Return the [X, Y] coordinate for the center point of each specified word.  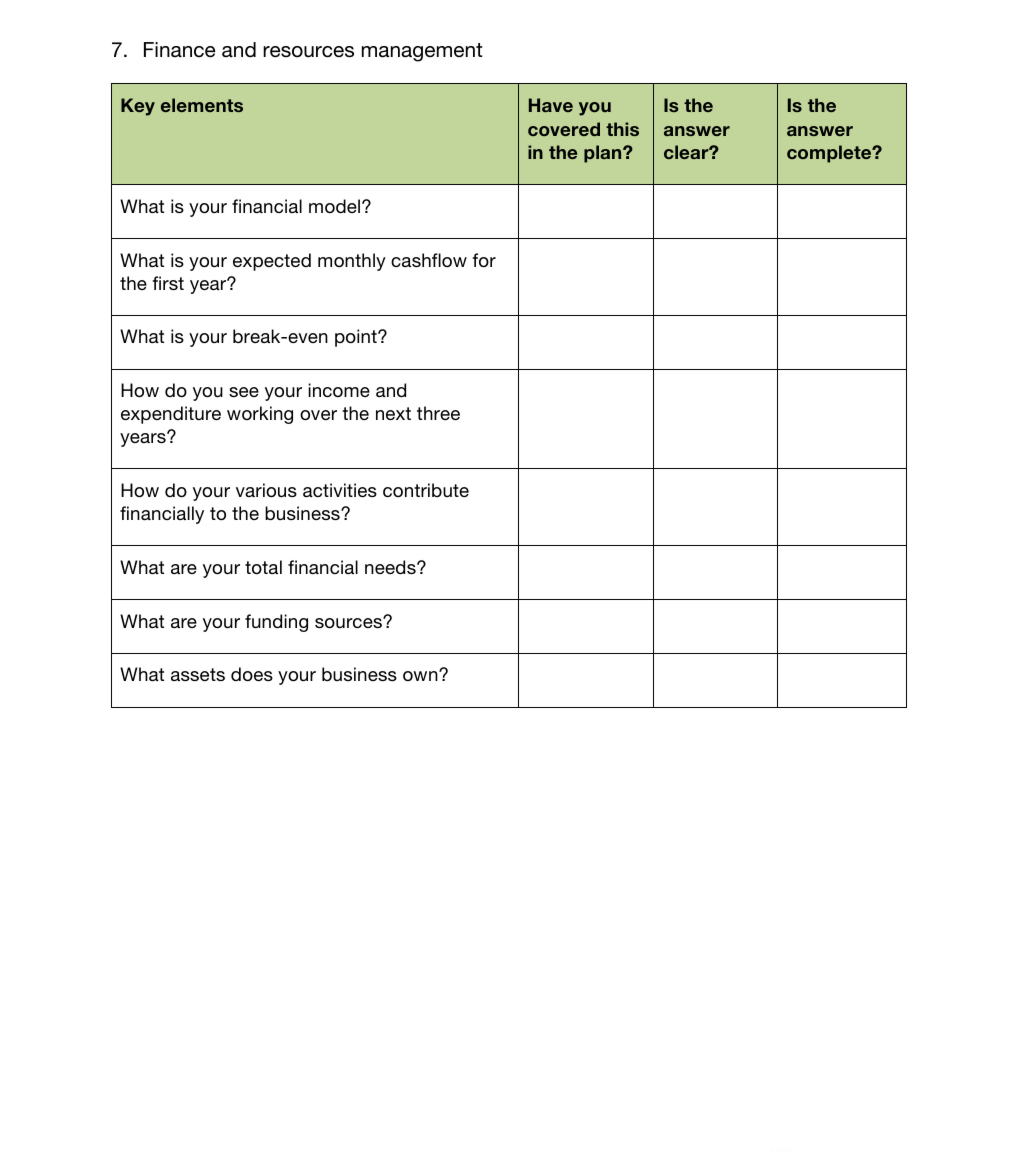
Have [551, 105]
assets [198, 674]
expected [272, 262]
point [357, 338]
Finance [179, 50]
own [421, 675]
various [266, 490]
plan [604, 154]
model [336, 206]
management [422, 52]
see [244, 392]
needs [391, 567]
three [438, 413]
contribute [426, 490]
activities [340, 490]
